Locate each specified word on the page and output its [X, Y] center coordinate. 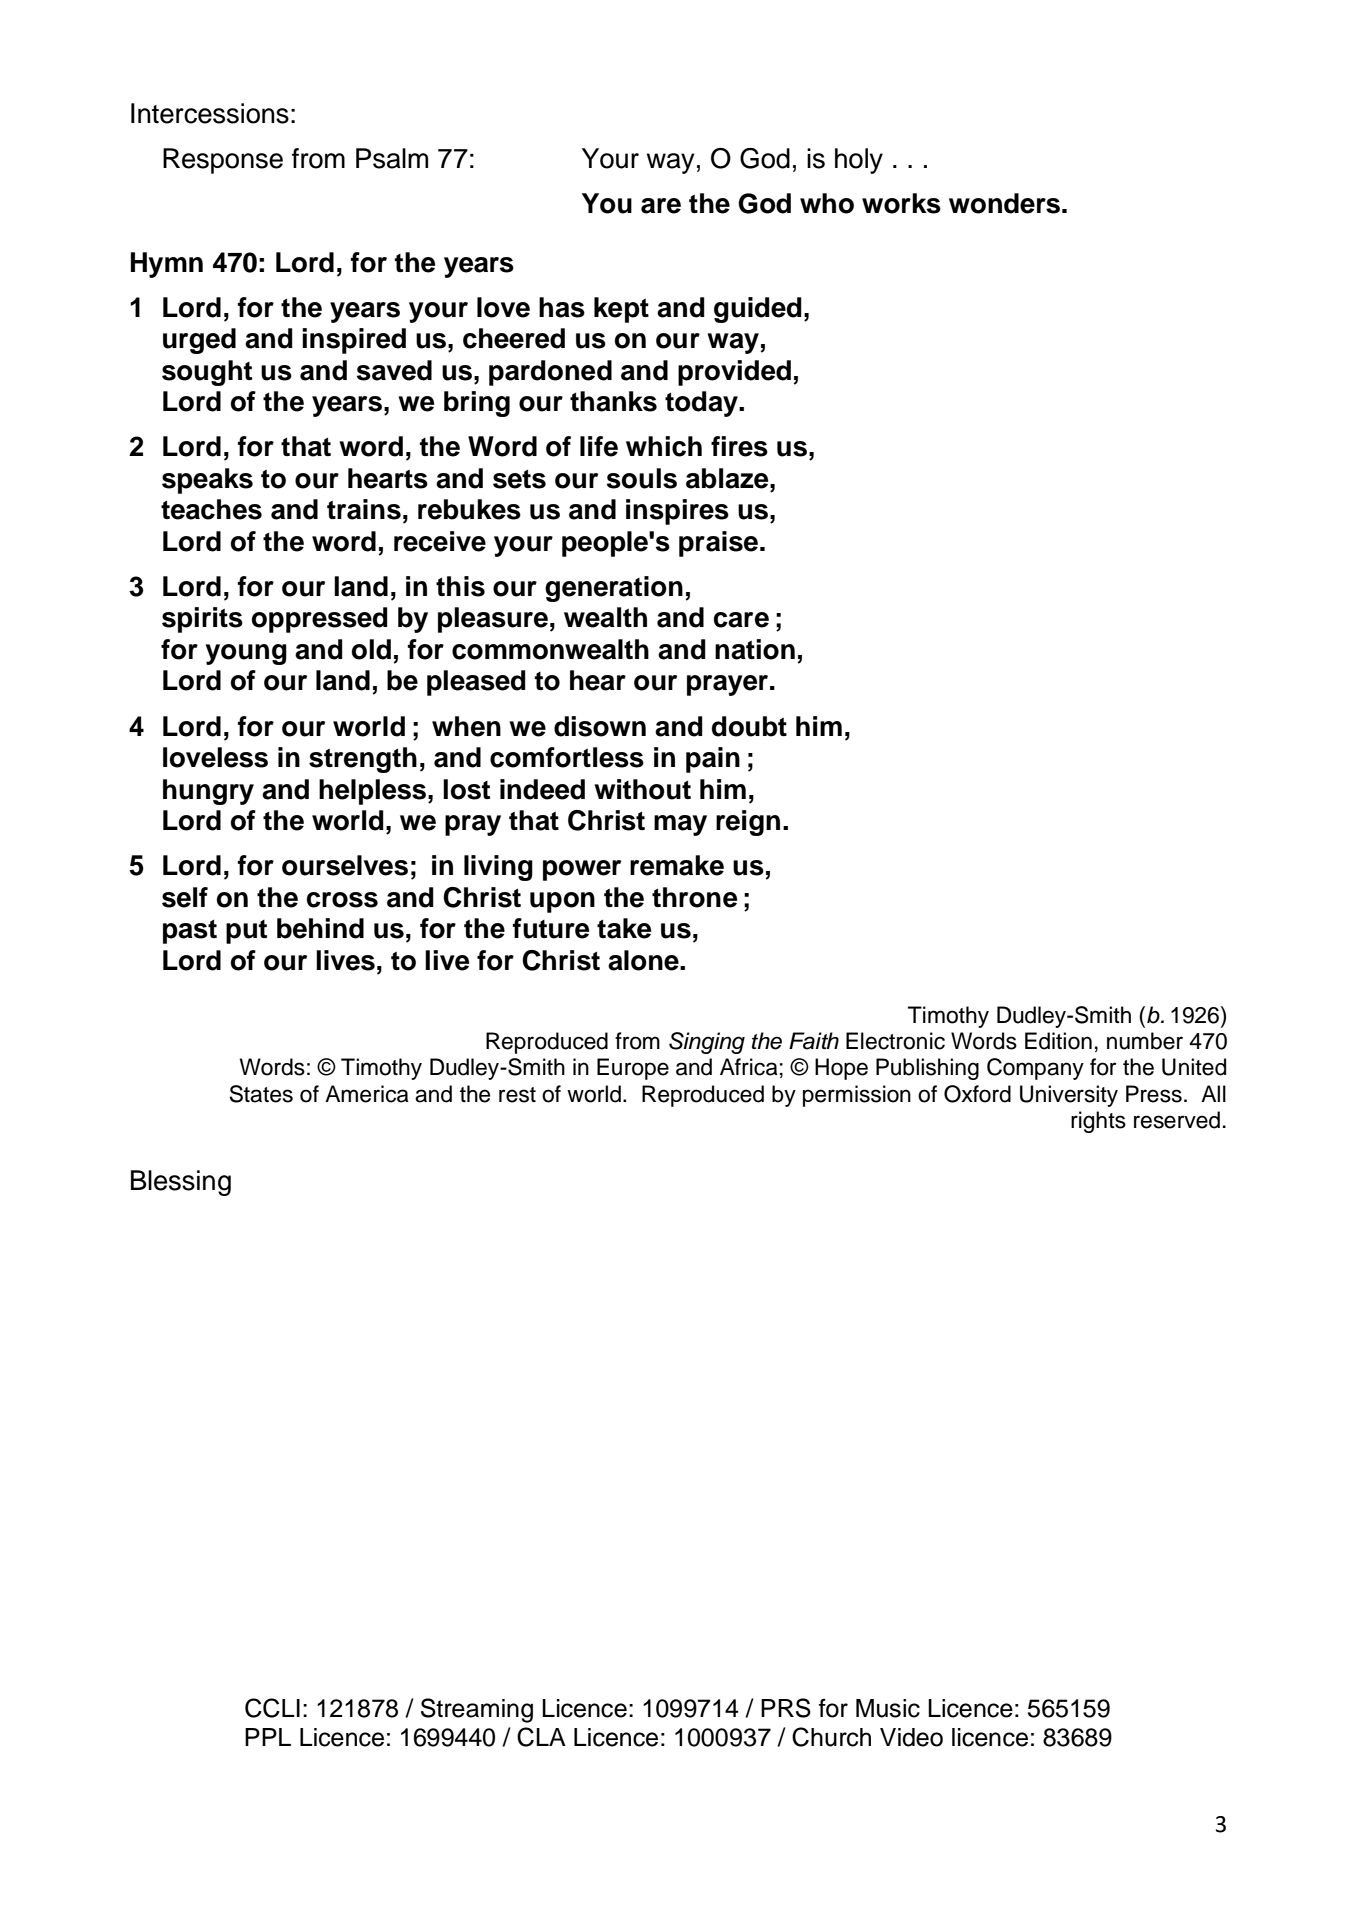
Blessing [181, 1183]
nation [755, 649]
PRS [786, 1708]
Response [223, 161]
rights [1098, 1122]
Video [911, 1737]
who [827, 203]
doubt [749, 726]
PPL [268, 1737]
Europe [633, 1069]
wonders [1004, 203]
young [246, 654]
